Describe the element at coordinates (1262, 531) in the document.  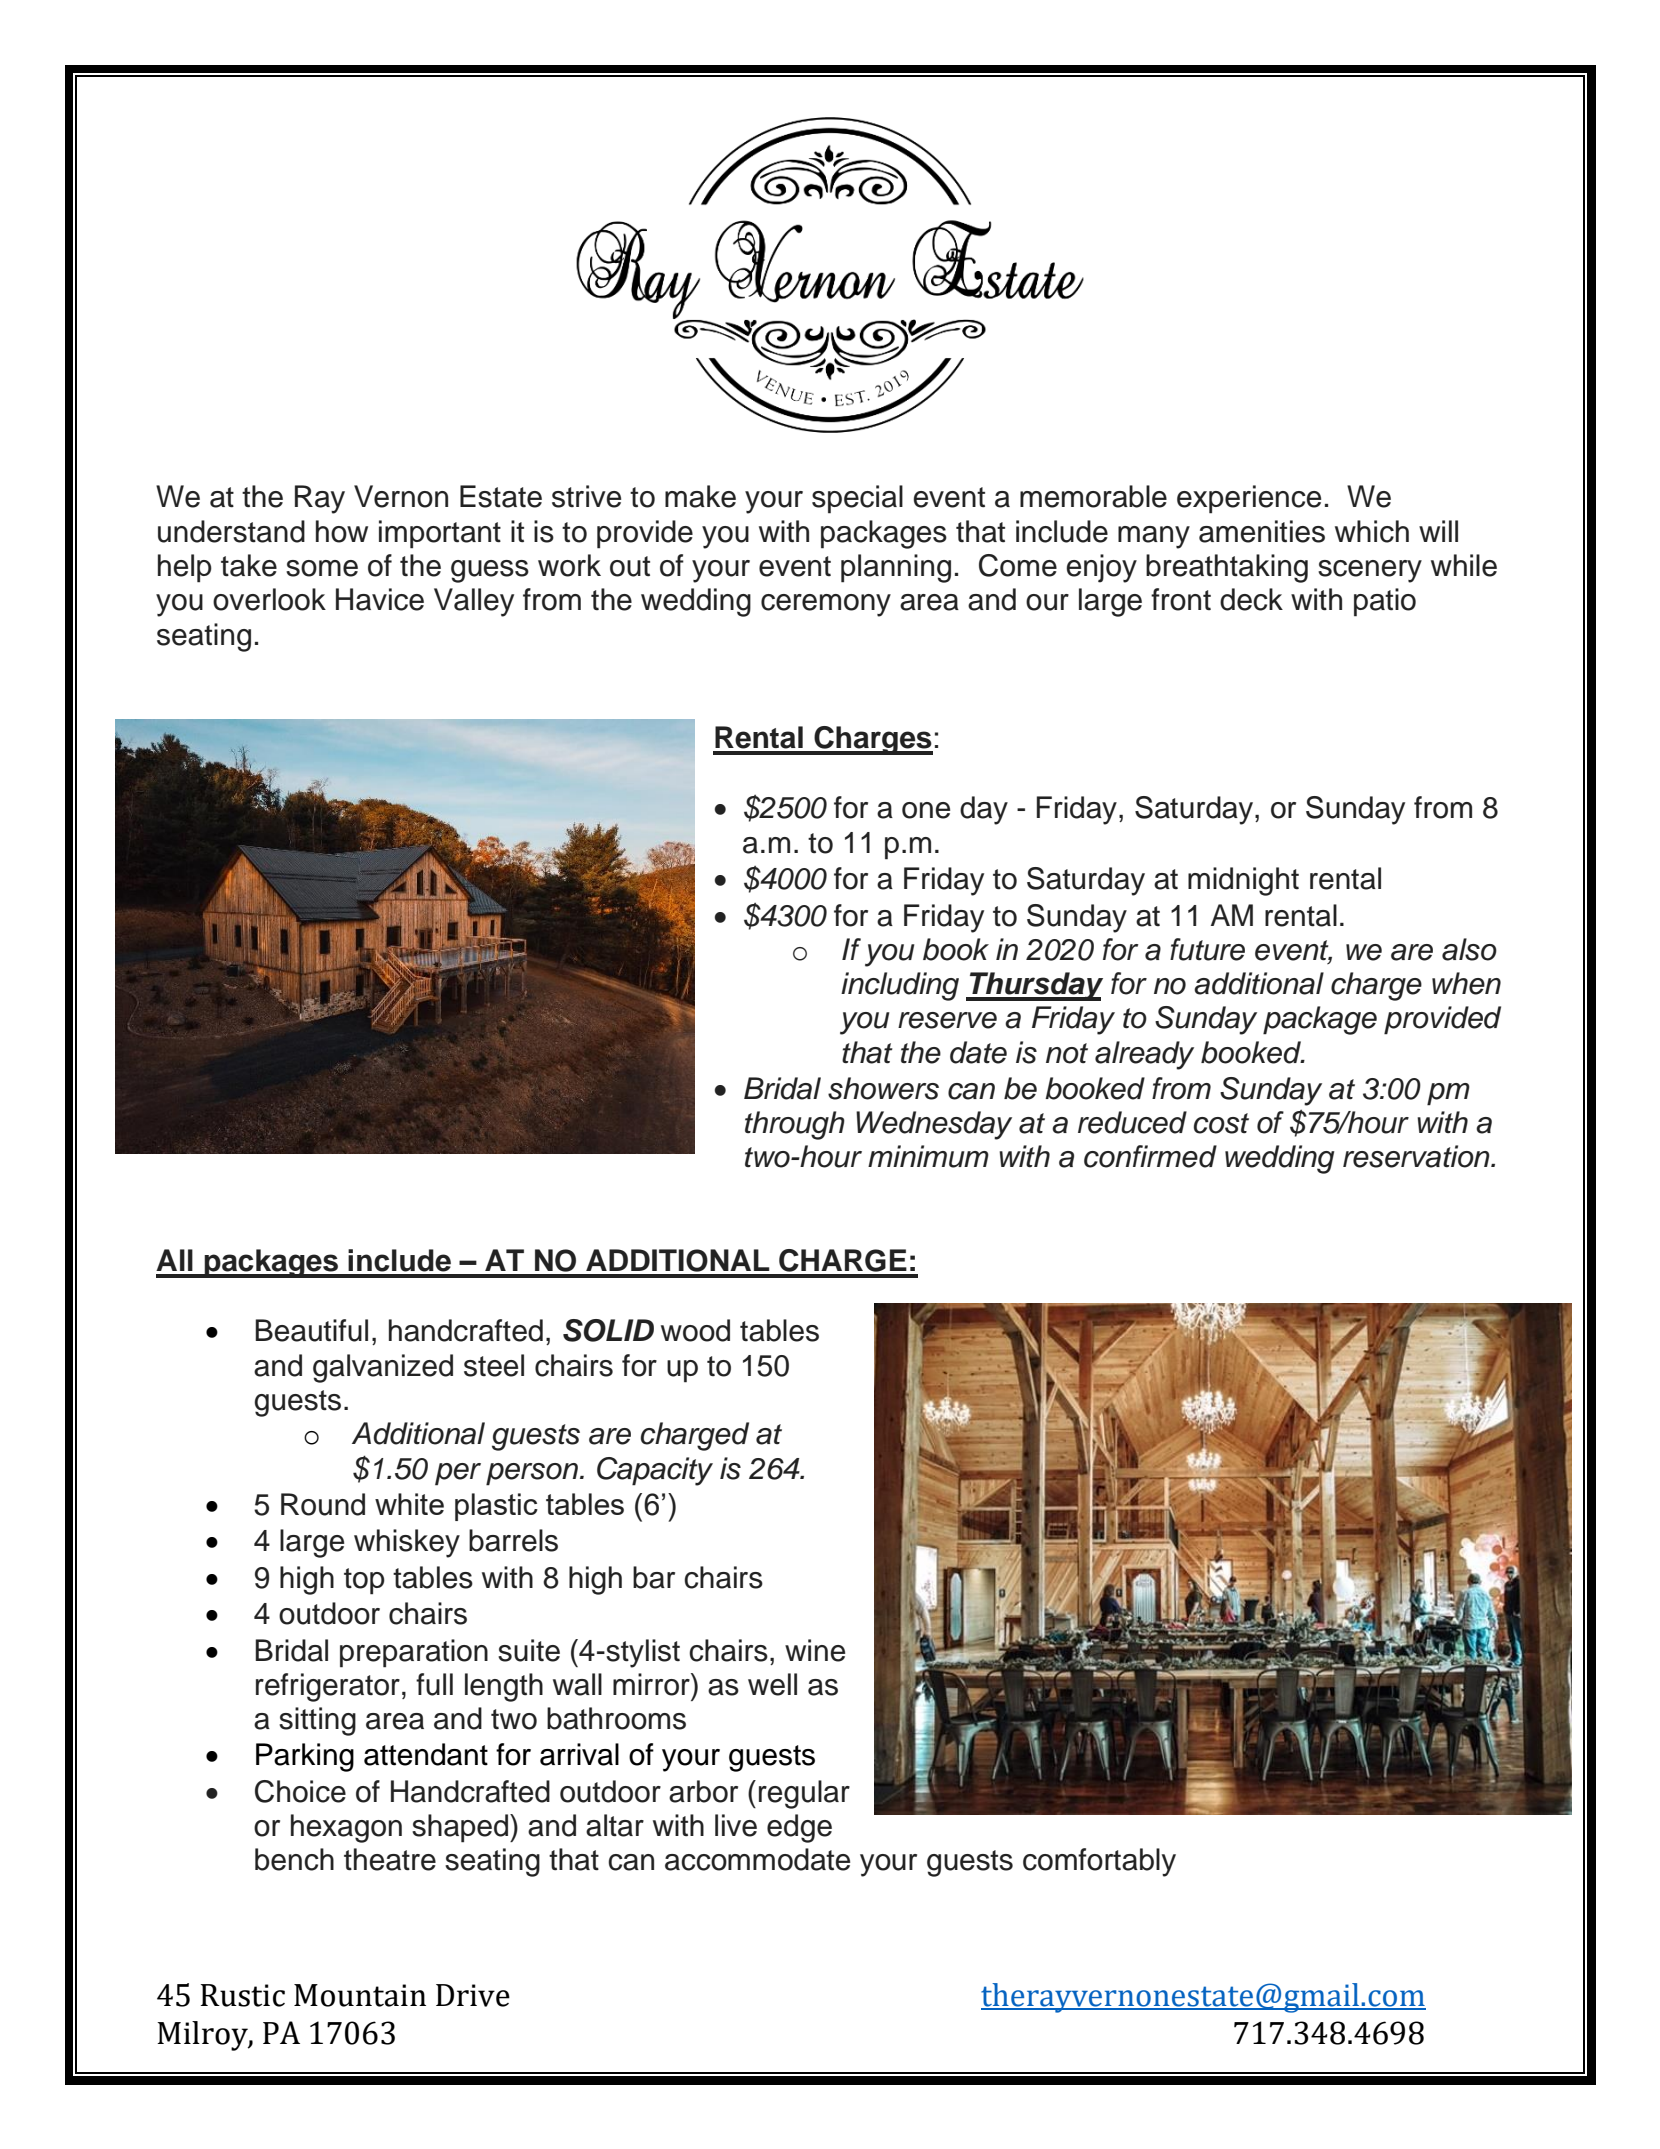
I see `amenities` at that location.
